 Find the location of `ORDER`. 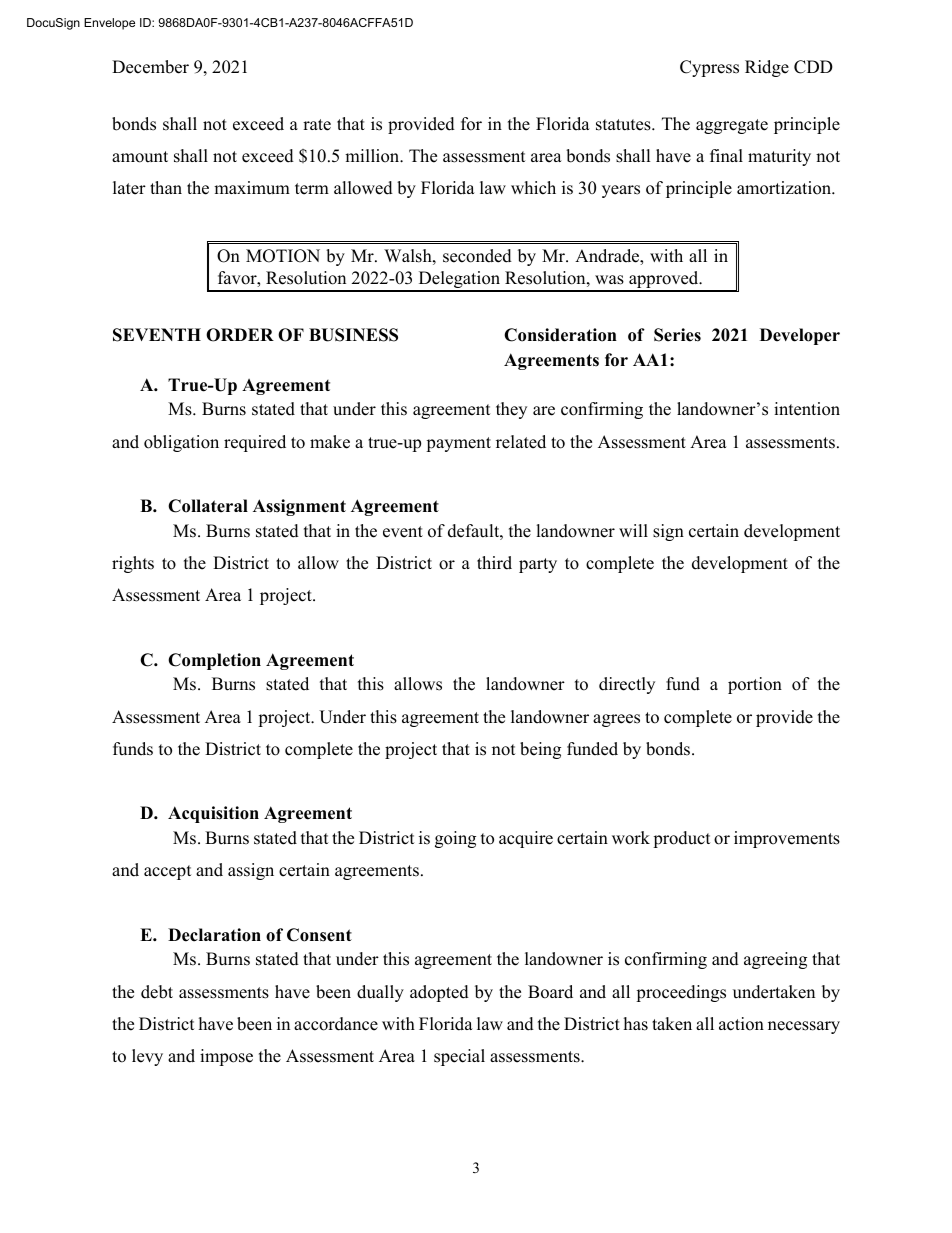

ORDER is located at coordinates (240, 335).
